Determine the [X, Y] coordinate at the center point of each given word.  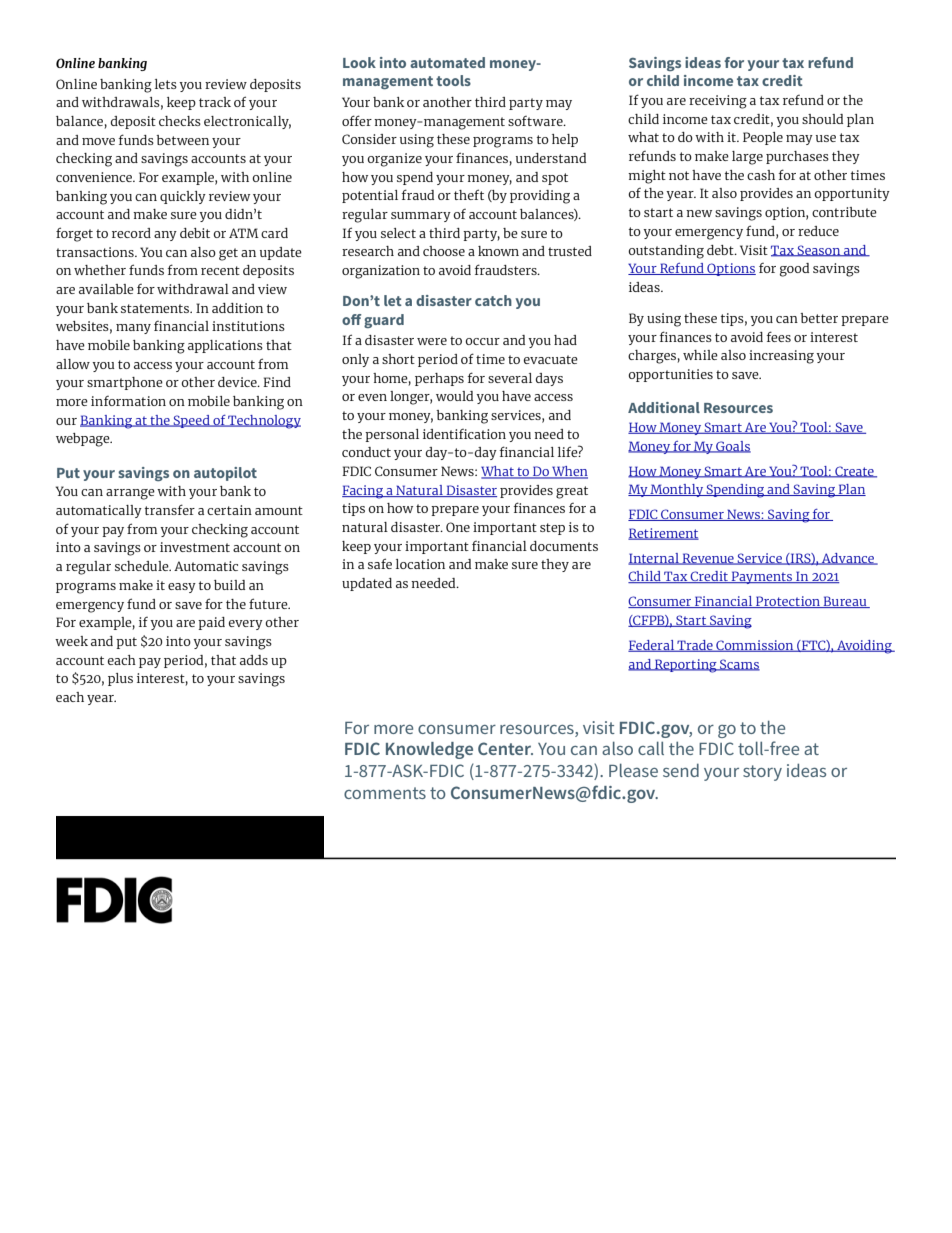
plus [120, 679]
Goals [732, 447]
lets [166, 84]
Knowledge [429, 750]
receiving [718, 102]
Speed [192, 421]
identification [464, 434]
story [762, 773]
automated [447, 62]
